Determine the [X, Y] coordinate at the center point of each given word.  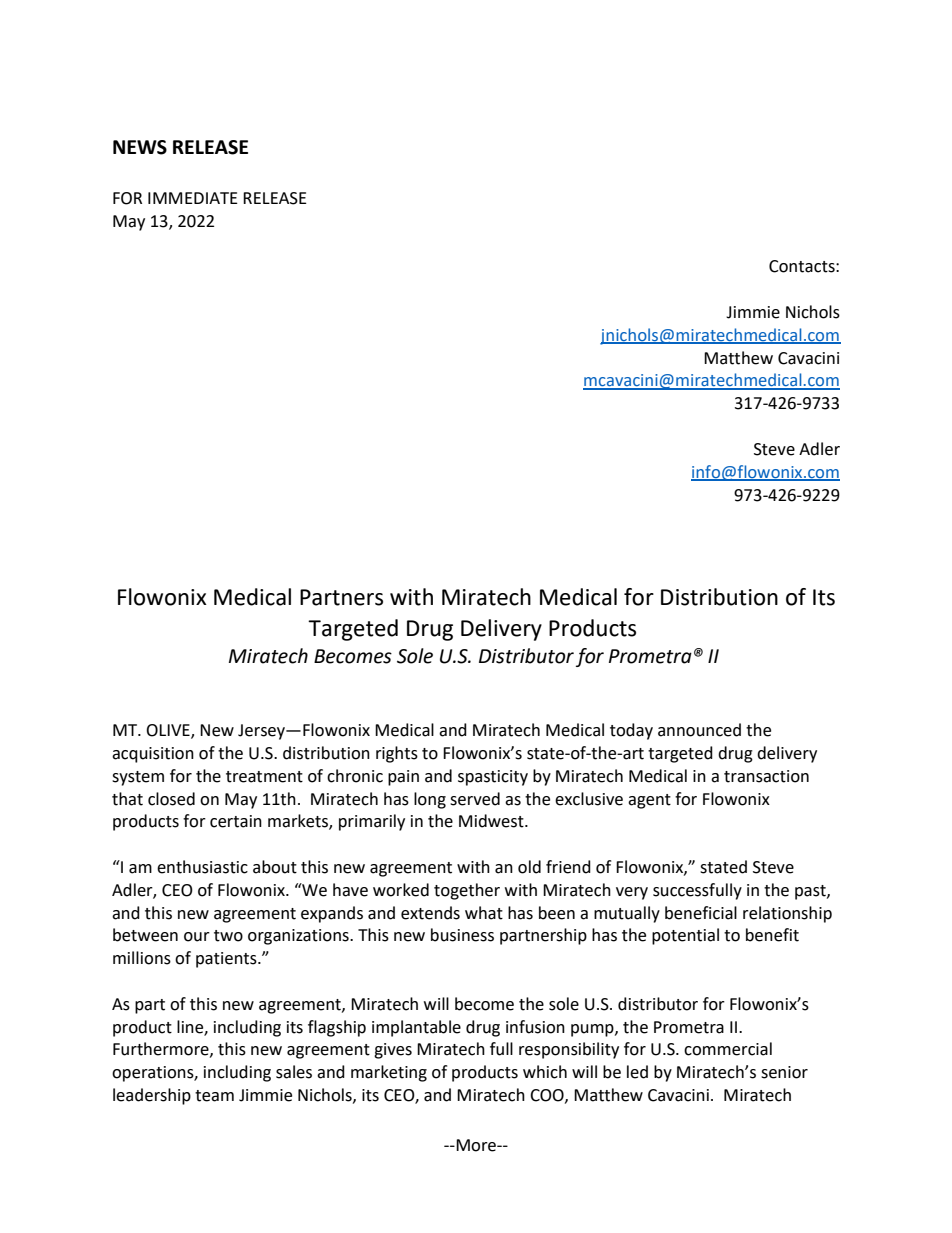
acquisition [153, 755]
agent [649, 801]
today [631, 731]
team [214, 1096]
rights [397, 754]
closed [171, 799]
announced [699, 730]
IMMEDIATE [193, 198]
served [475, 799]
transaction [766, 776]
